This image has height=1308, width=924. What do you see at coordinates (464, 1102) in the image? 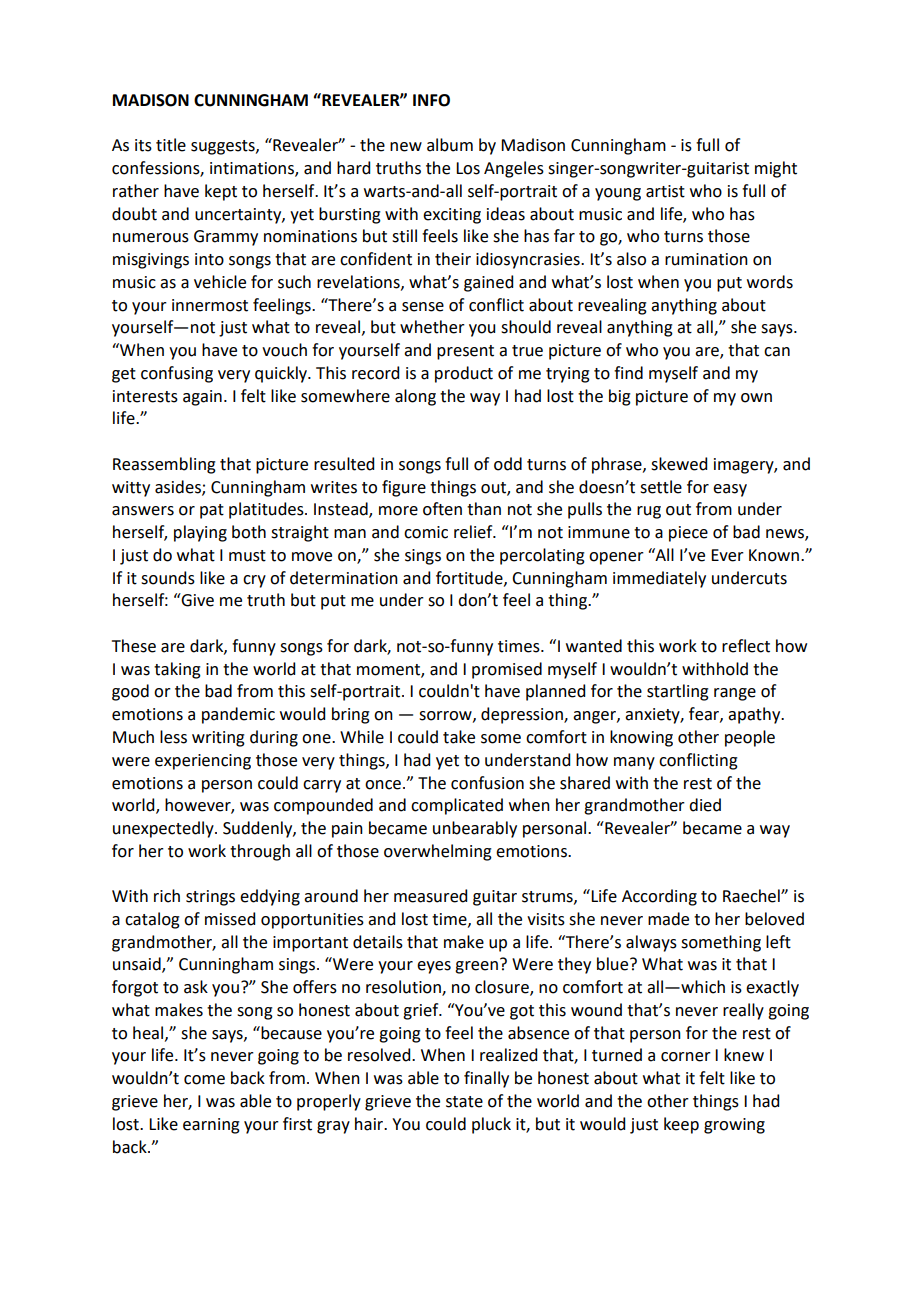
I see `state` at bounding box center [464, 1102].
